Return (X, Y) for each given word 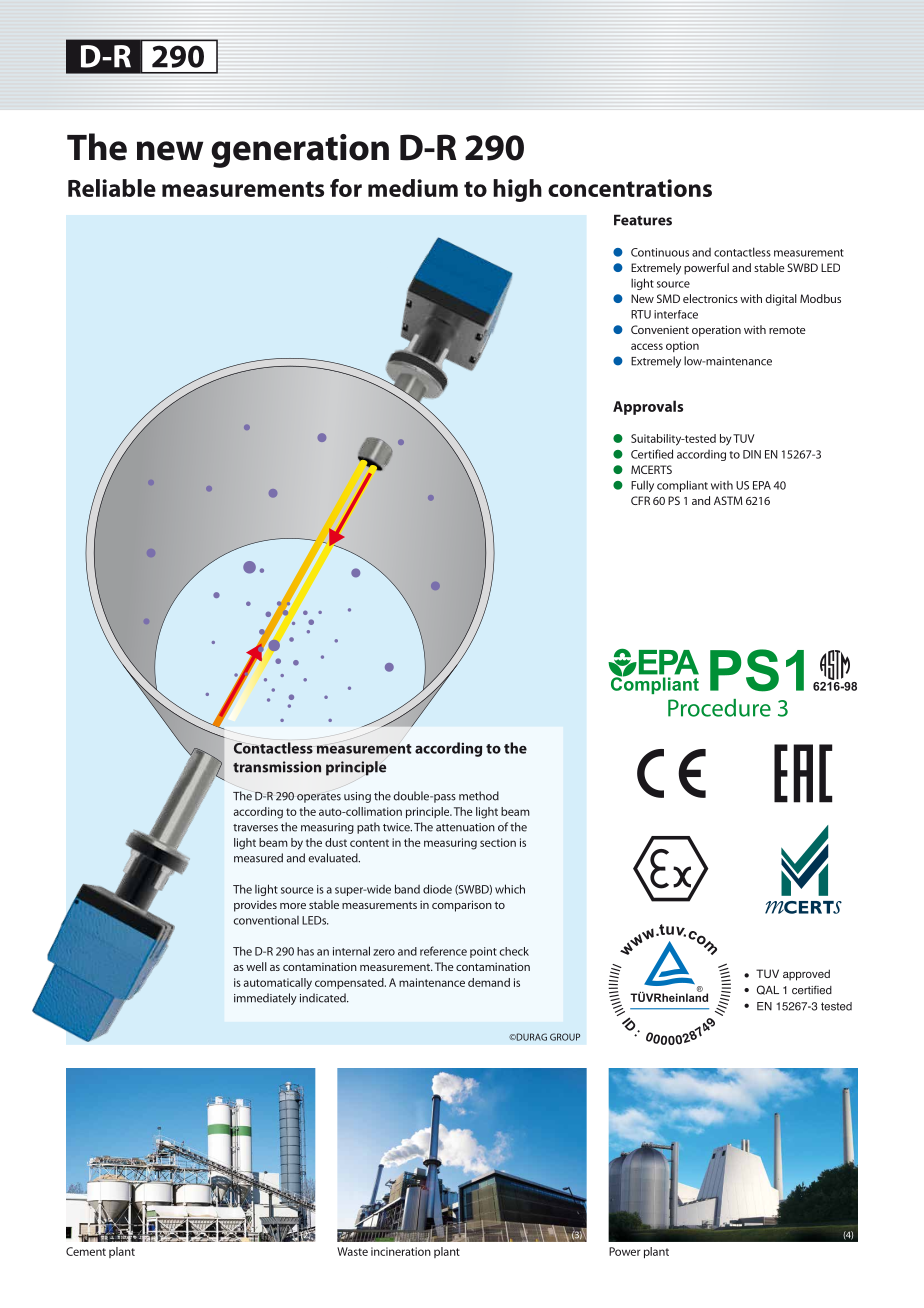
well (256, 966)
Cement (86, 1251)
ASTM (728, 500)
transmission (277, 767)
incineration (401, 1251)
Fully (642, 486)
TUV (744, 438)
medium (413, 188)
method (479, 796)
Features (643, 220)
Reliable (112, 188)
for (346, 188)
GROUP (565, 1037)
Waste (352, 1251)
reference (443, 951)
